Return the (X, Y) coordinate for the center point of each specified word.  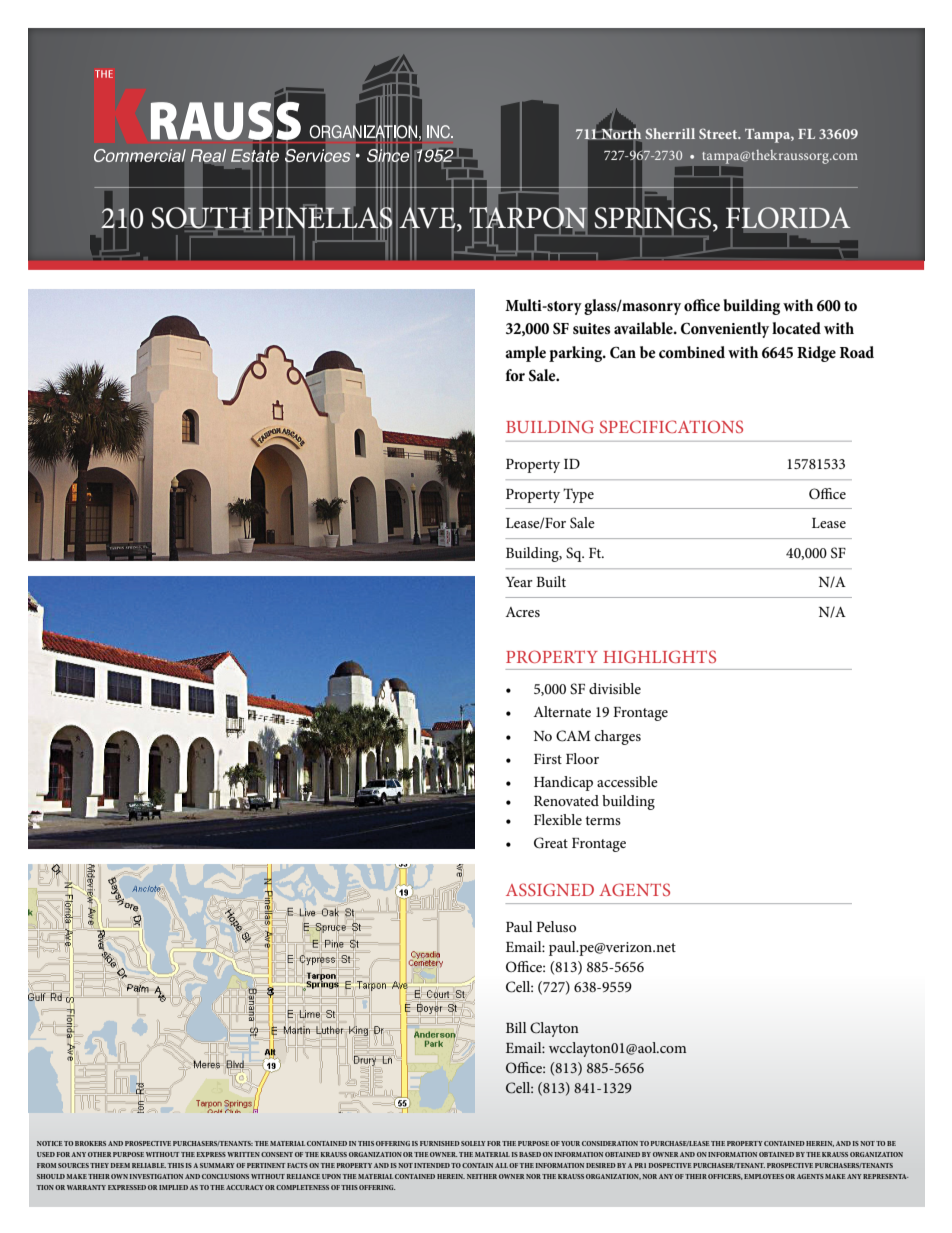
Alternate (562, 711)
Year (519, 582)
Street (719, 133)
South (202, 218)
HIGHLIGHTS (659, 656)
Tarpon (528, 218)
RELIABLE (149, 1165)
